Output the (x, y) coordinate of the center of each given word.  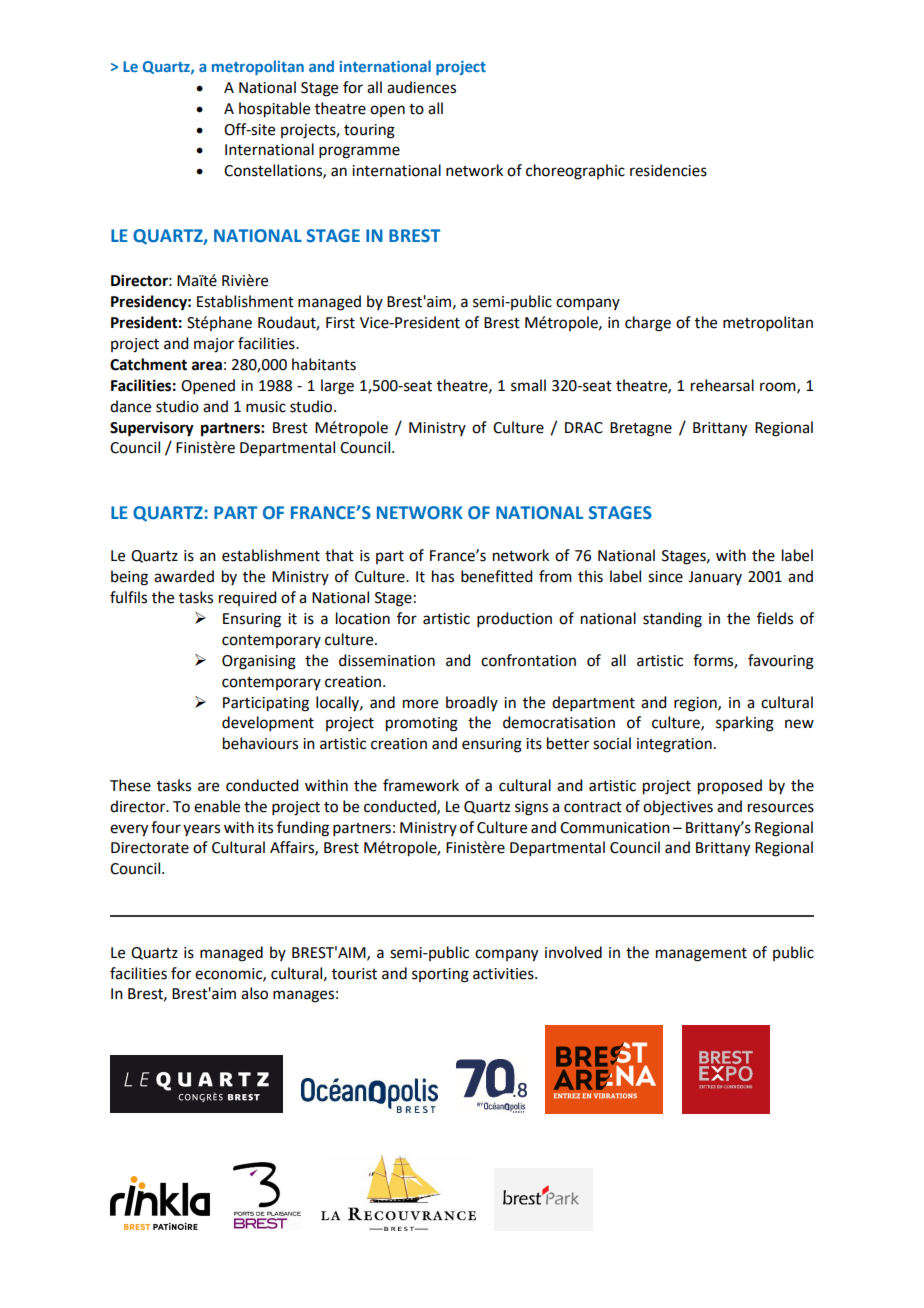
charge (648, 324)
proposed (730, 787)
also (254, 993)
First (340, 323)
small (528, 385)
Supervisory (152, 429)
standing (672, 620)
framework (421, 785)
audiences (421, 87)
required (247, 598)
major (214, 345)
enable (217, 806)
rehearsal (722, 385)
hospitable (274, 110)
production (514, 619)
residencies (668, 170)
